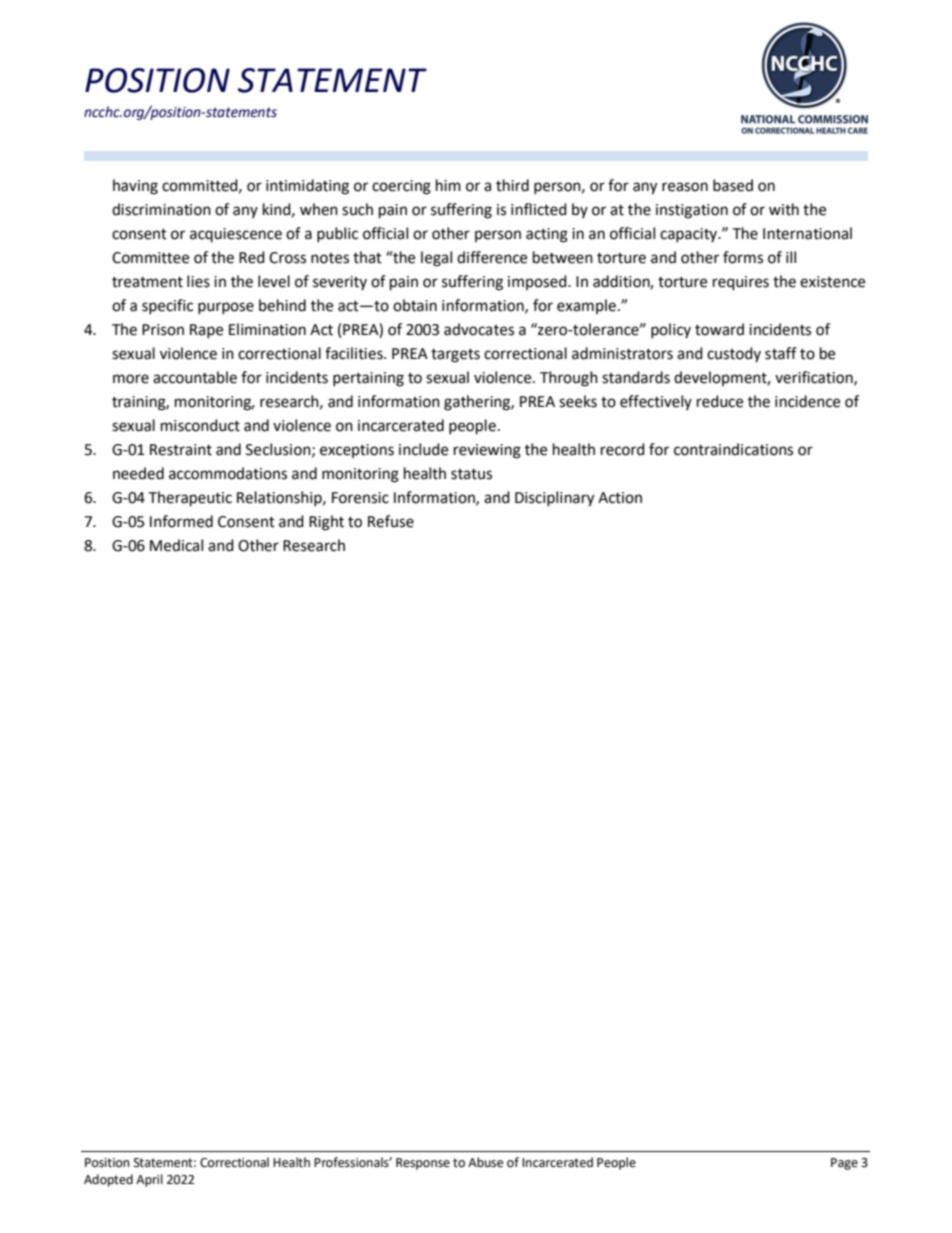 The width and height of the screenshot is (952, 1233). I want to click on April, so click(149, 1180).
